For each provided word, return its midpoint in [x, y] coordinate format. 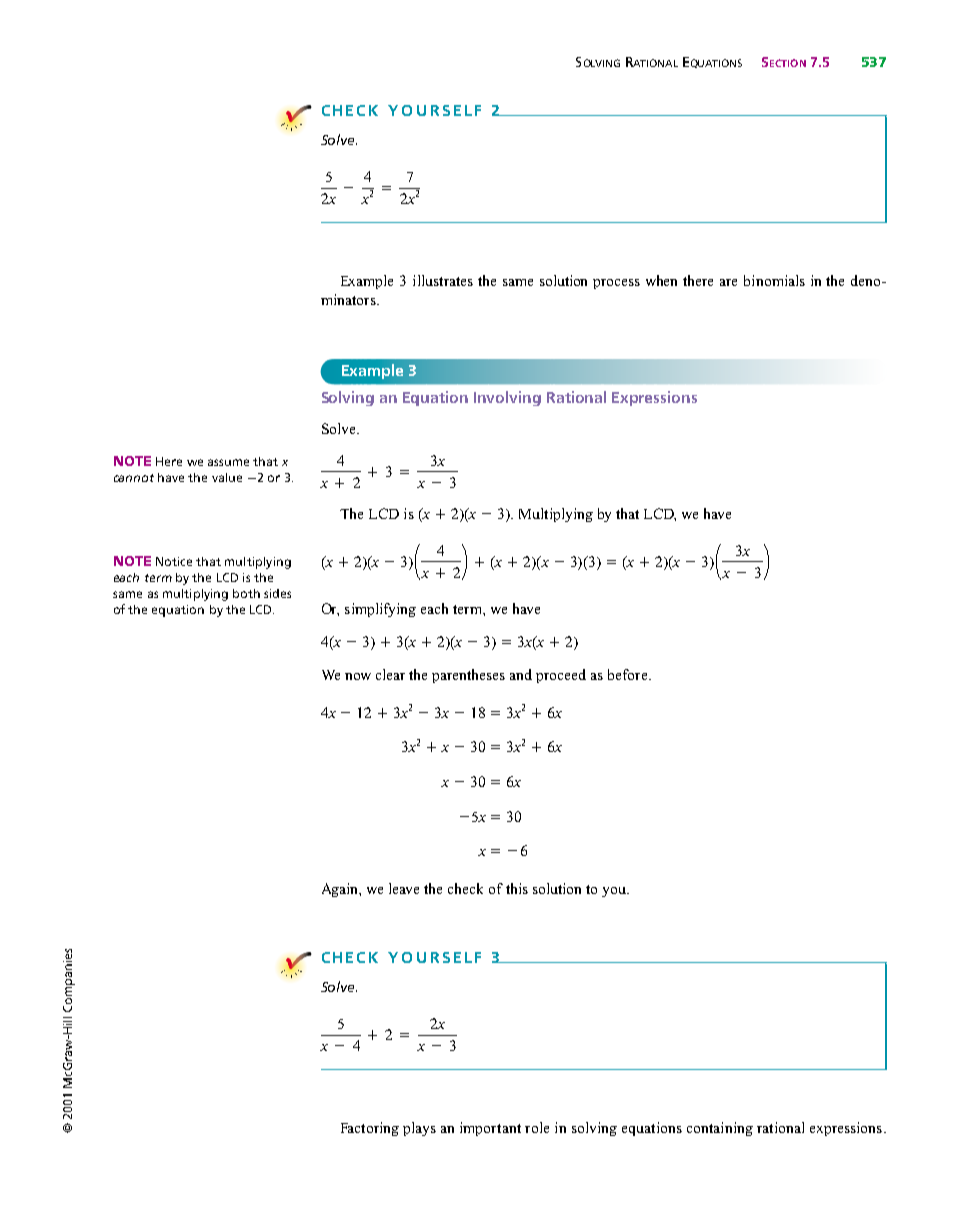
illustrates [443, 280]
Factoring [370, 1129]
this [517, 888]
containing [720, 1129]
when [661, 280]
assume [228, 462]
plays [419, 1129]
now [358, 676]
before [627, 674]
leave [404, 888]
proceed [561, 676]
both [246, 593]
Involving [507, 398]
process [616, 284]
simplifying [380, 610]
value [227, 477]
